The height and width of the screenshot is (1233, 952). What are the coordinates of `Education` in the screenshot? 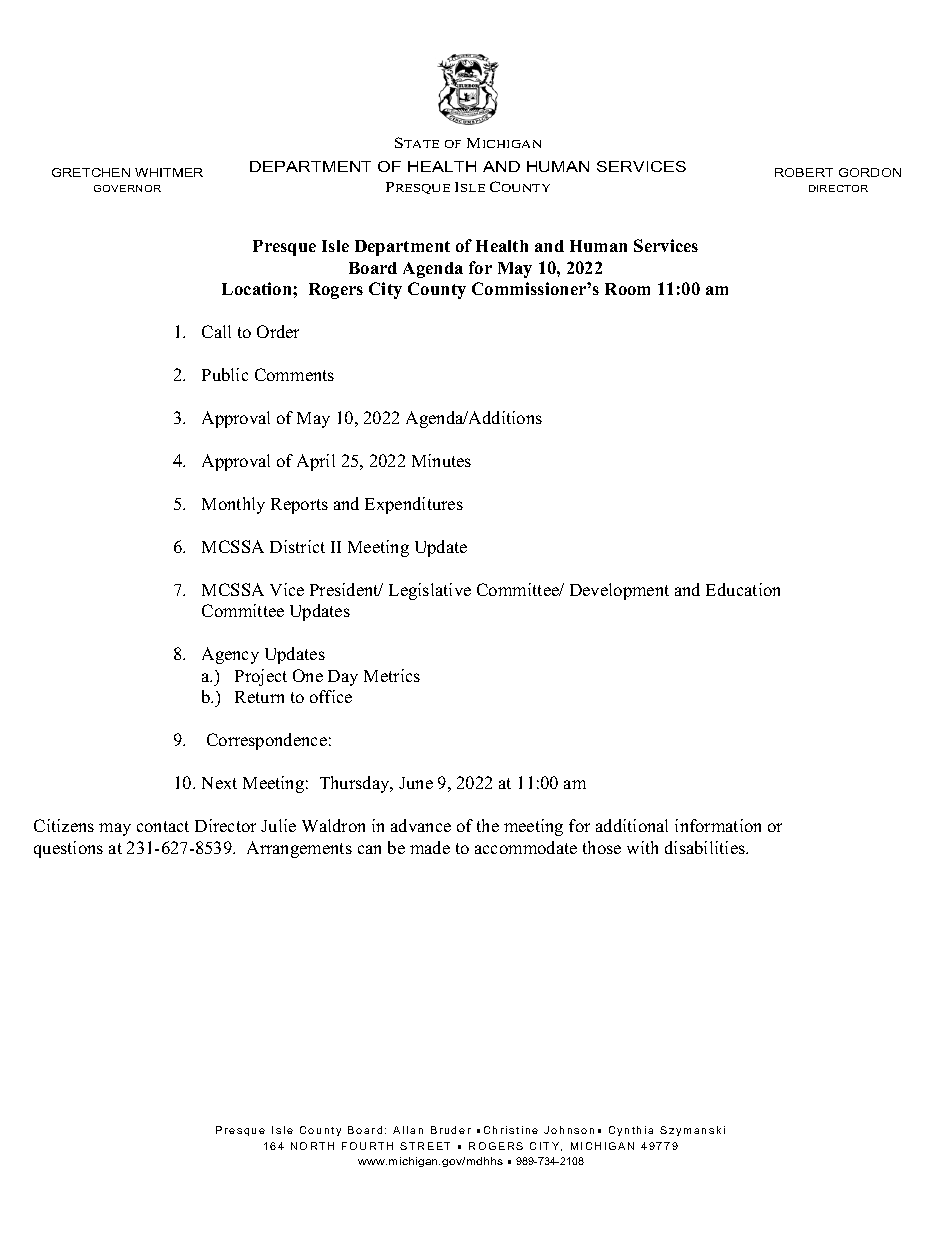 It's located at (743, 589).
